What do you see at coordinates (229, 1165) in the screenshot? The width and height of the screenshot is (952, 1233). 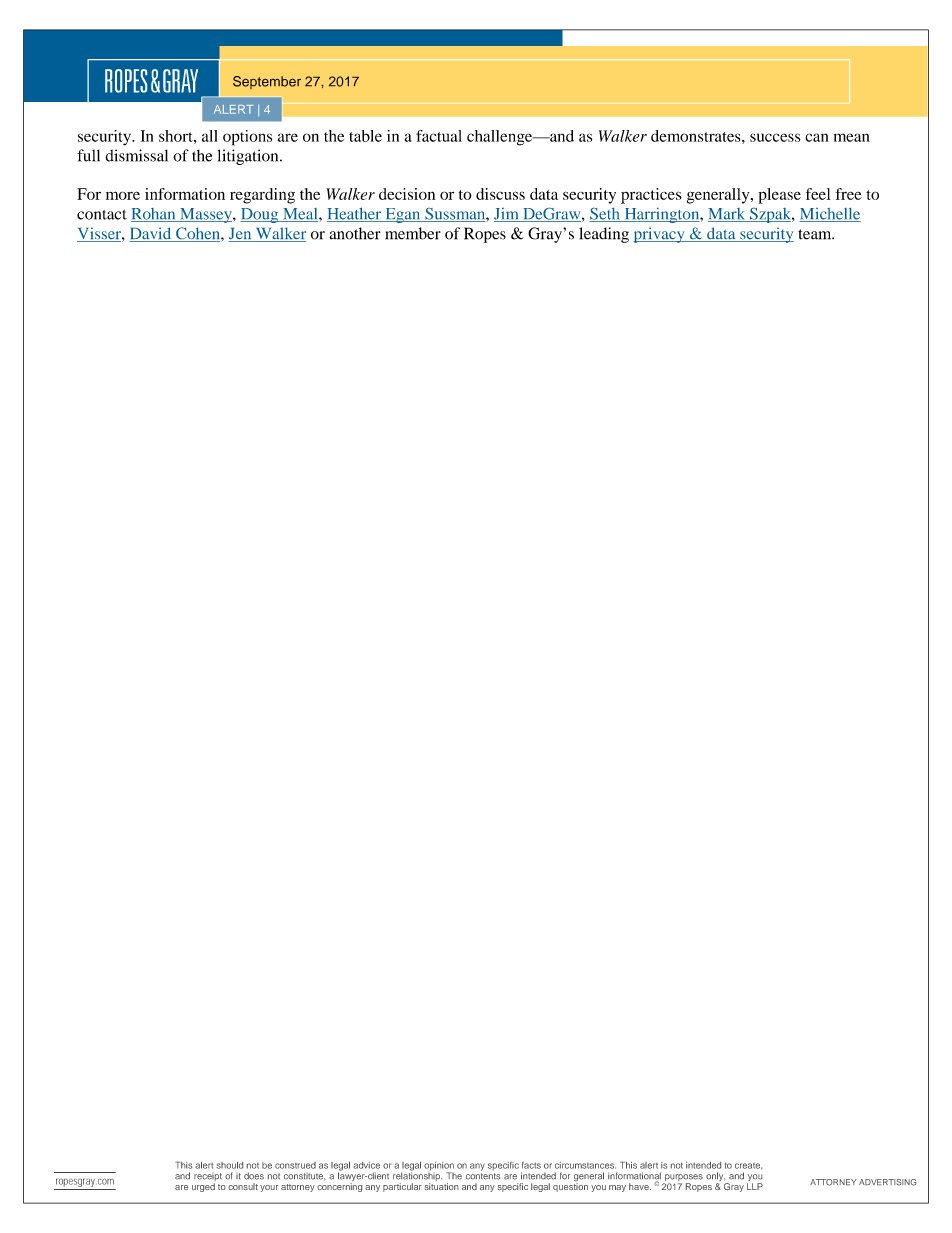 I see `should` at bounding box center [229, 1165].
